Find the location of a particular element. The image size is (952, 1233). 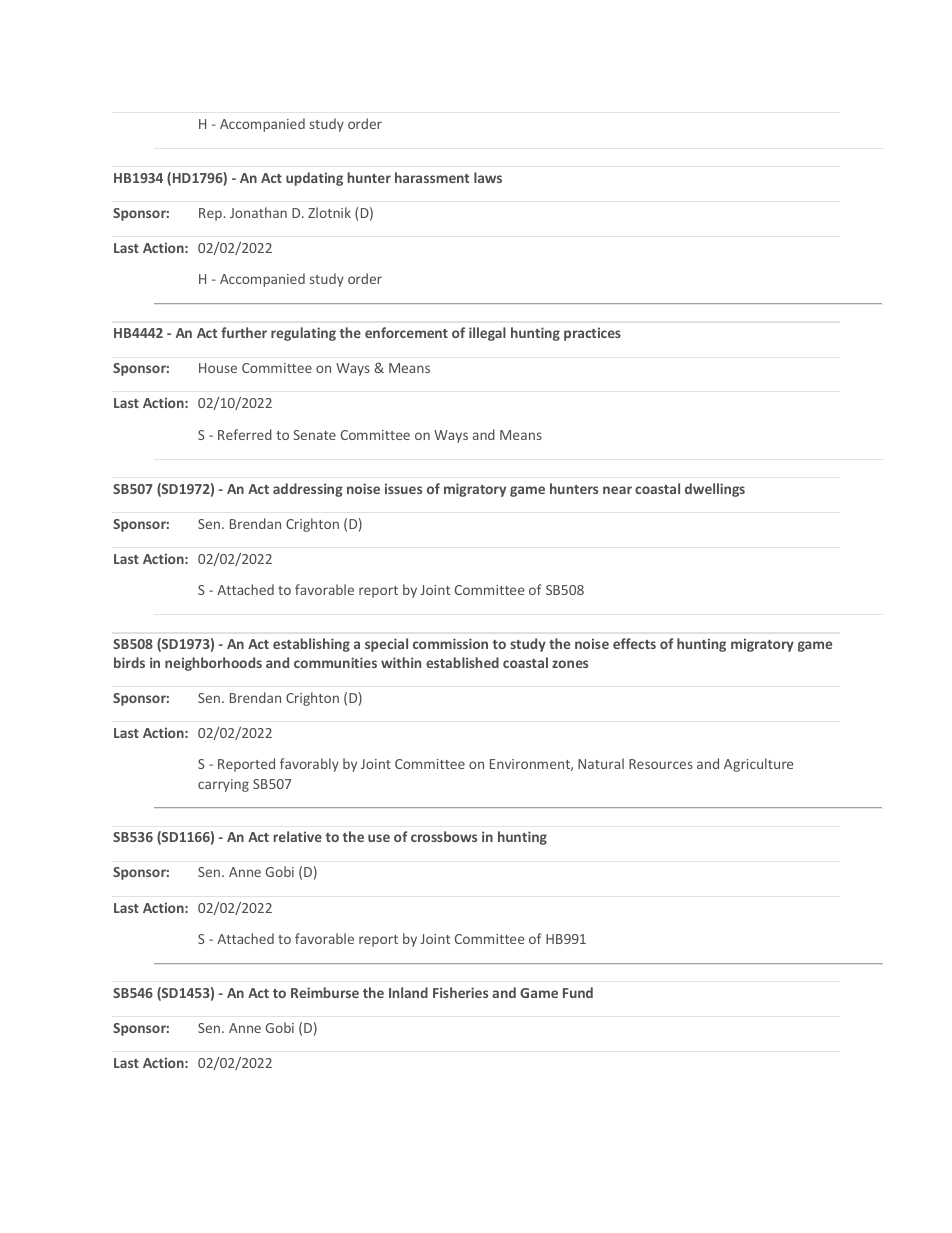

laws is located at coordinates (488, 177).
